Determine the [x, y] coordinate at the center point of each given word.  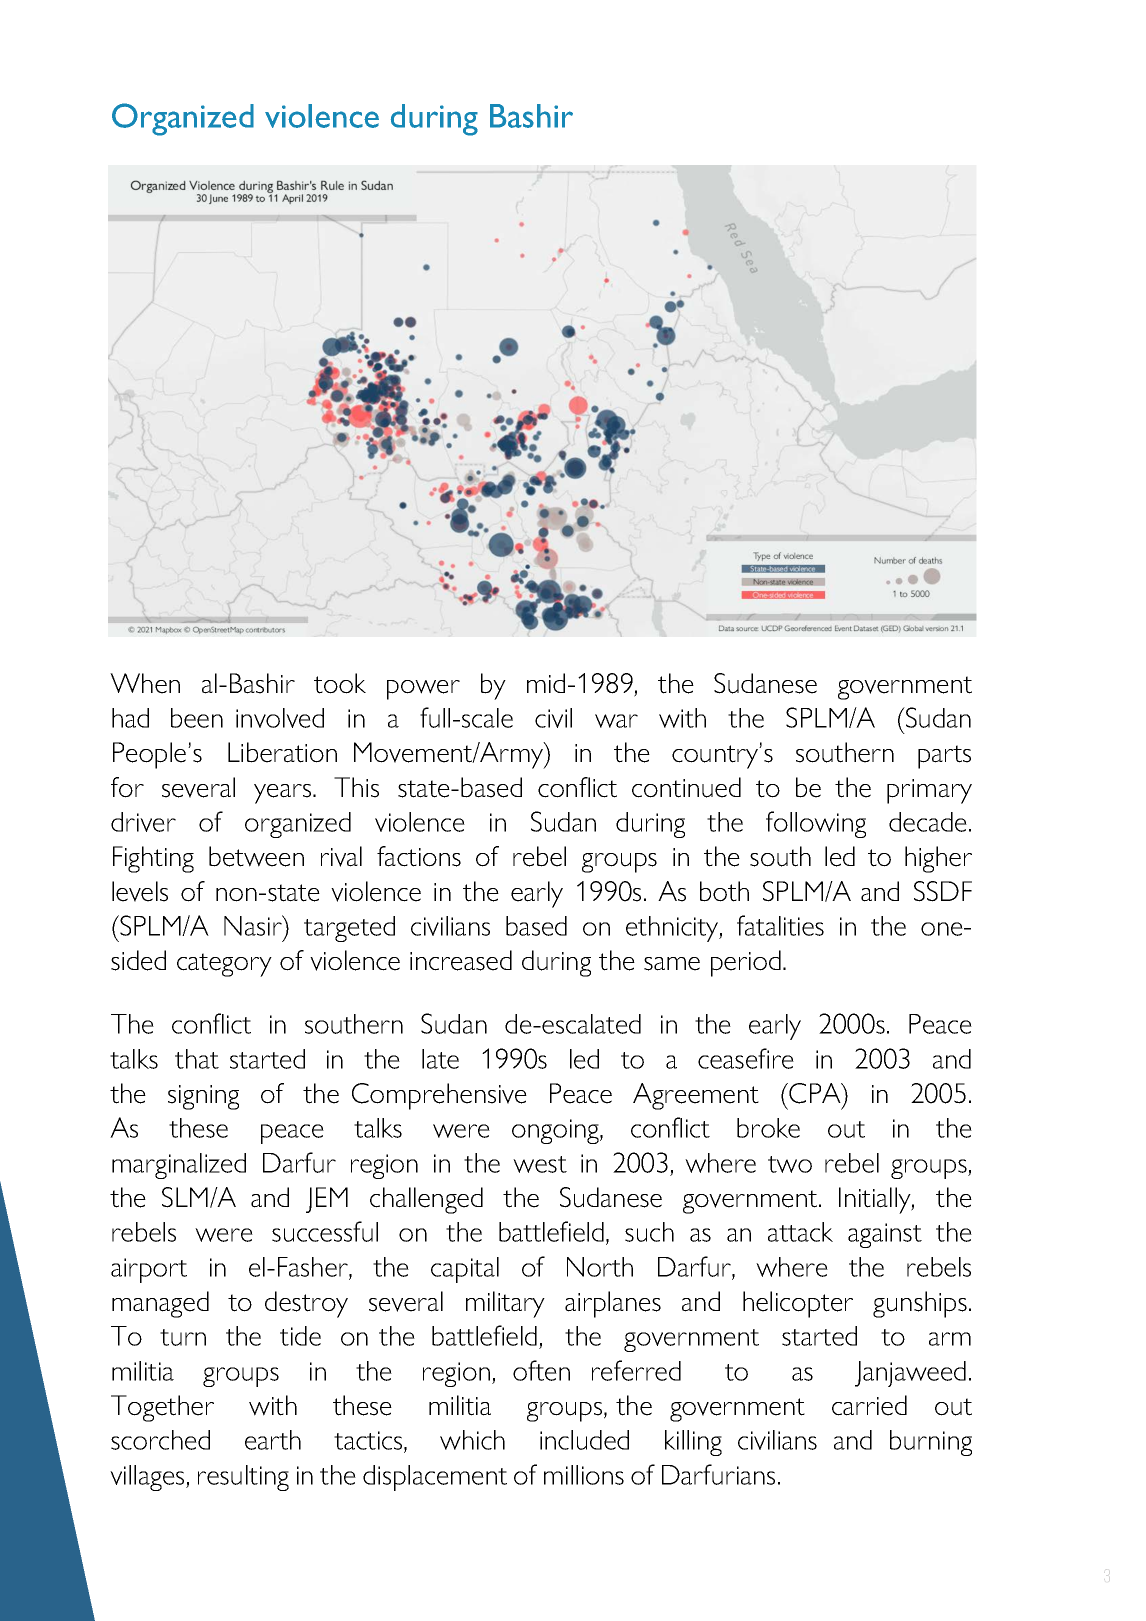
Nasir [254, 925]
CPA [815, 1093]
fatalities [780, 925]
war [616, 721]
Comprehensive [439, 1096]
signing [203, 1097]
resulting [243, 1478]
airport [149, 1270]
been [197, 718]
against [885, 1235]
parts [944, 757]
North [600, 1267]
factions [419, 856]
